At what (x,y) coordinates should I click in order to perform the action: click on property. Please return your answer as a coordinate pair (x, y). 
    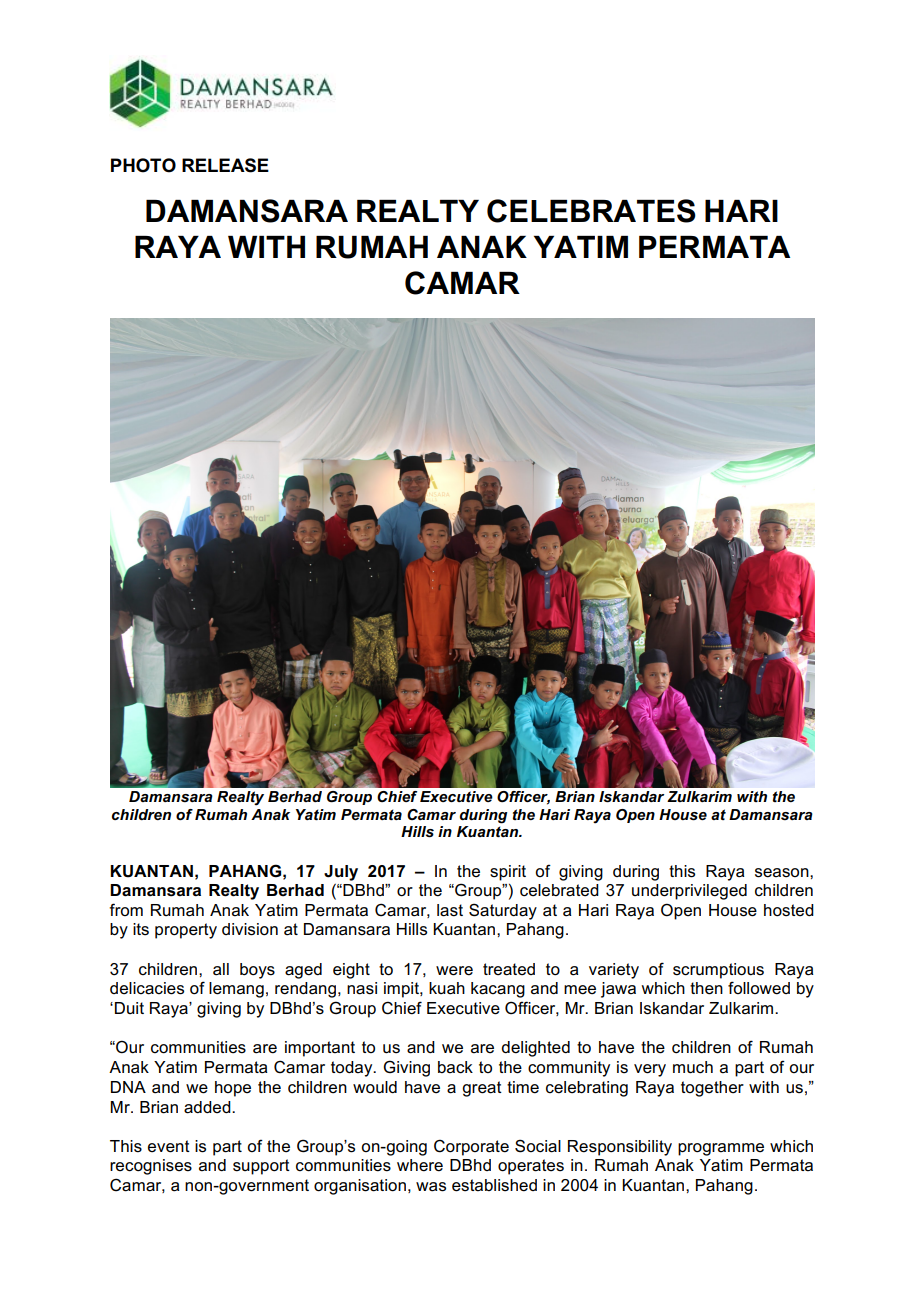
    Looking at the image, I should click on (186, 931).
